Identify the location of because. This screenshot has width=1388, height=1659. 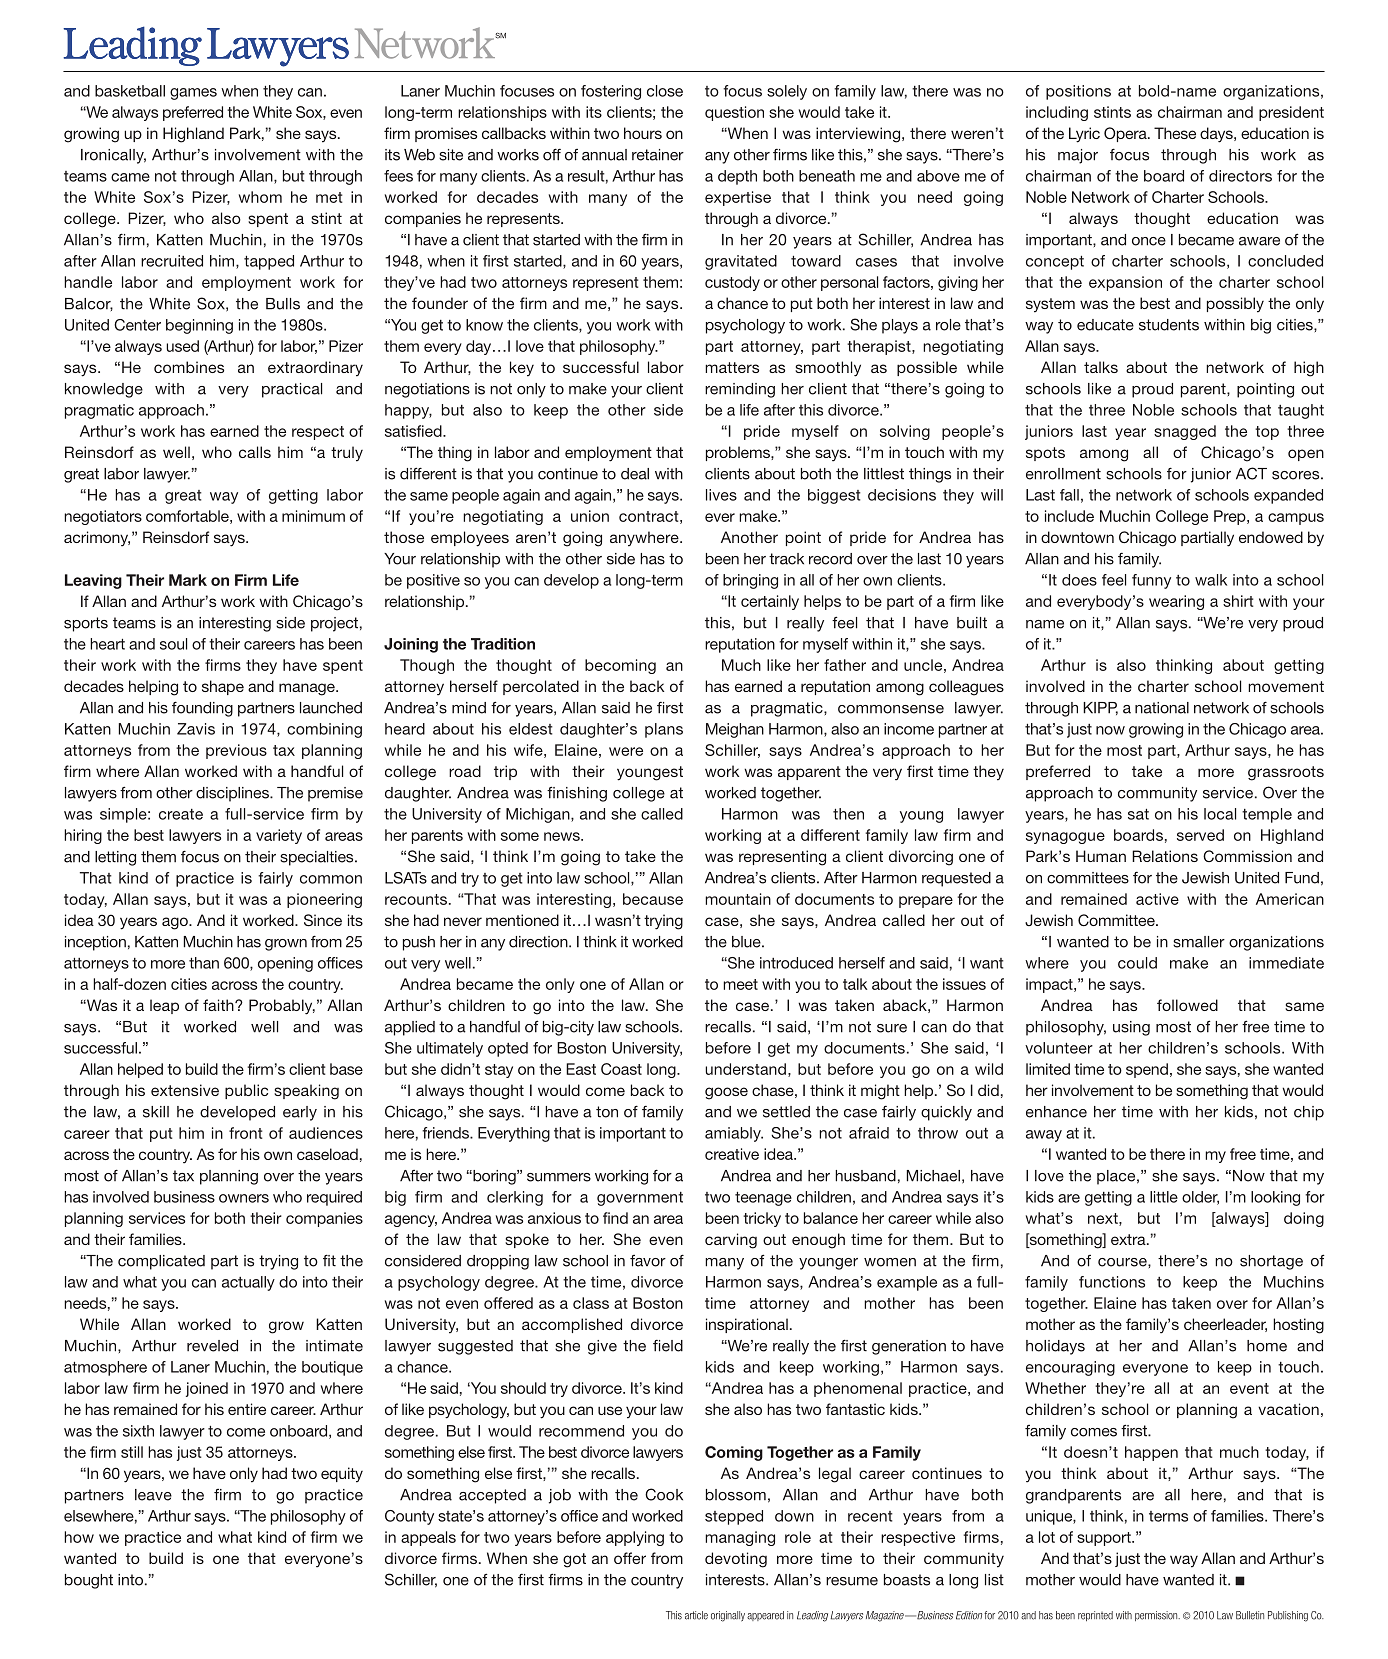
(653, 899).
